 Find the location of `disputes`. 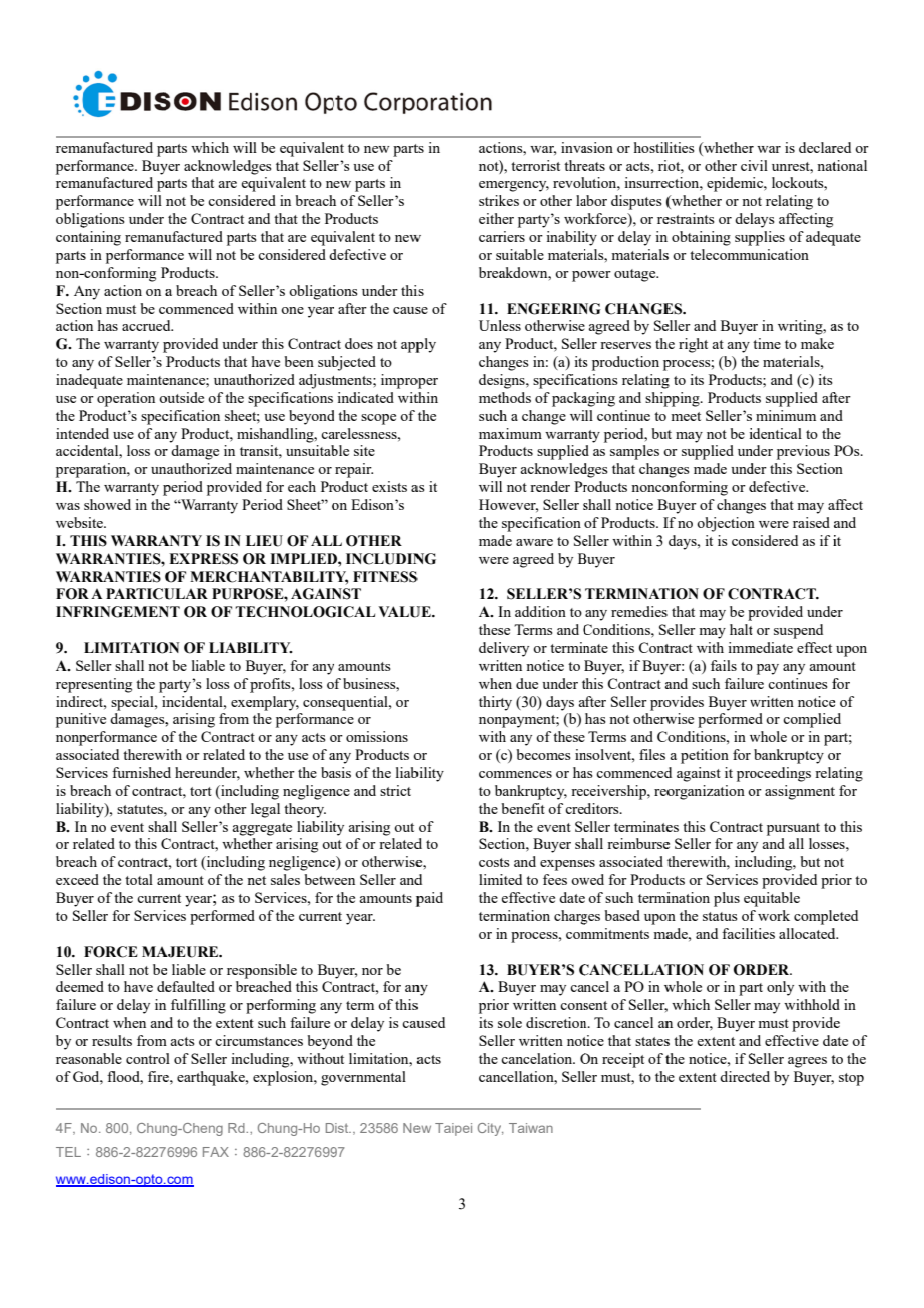

disputes is located at coordinates (636, 202).
